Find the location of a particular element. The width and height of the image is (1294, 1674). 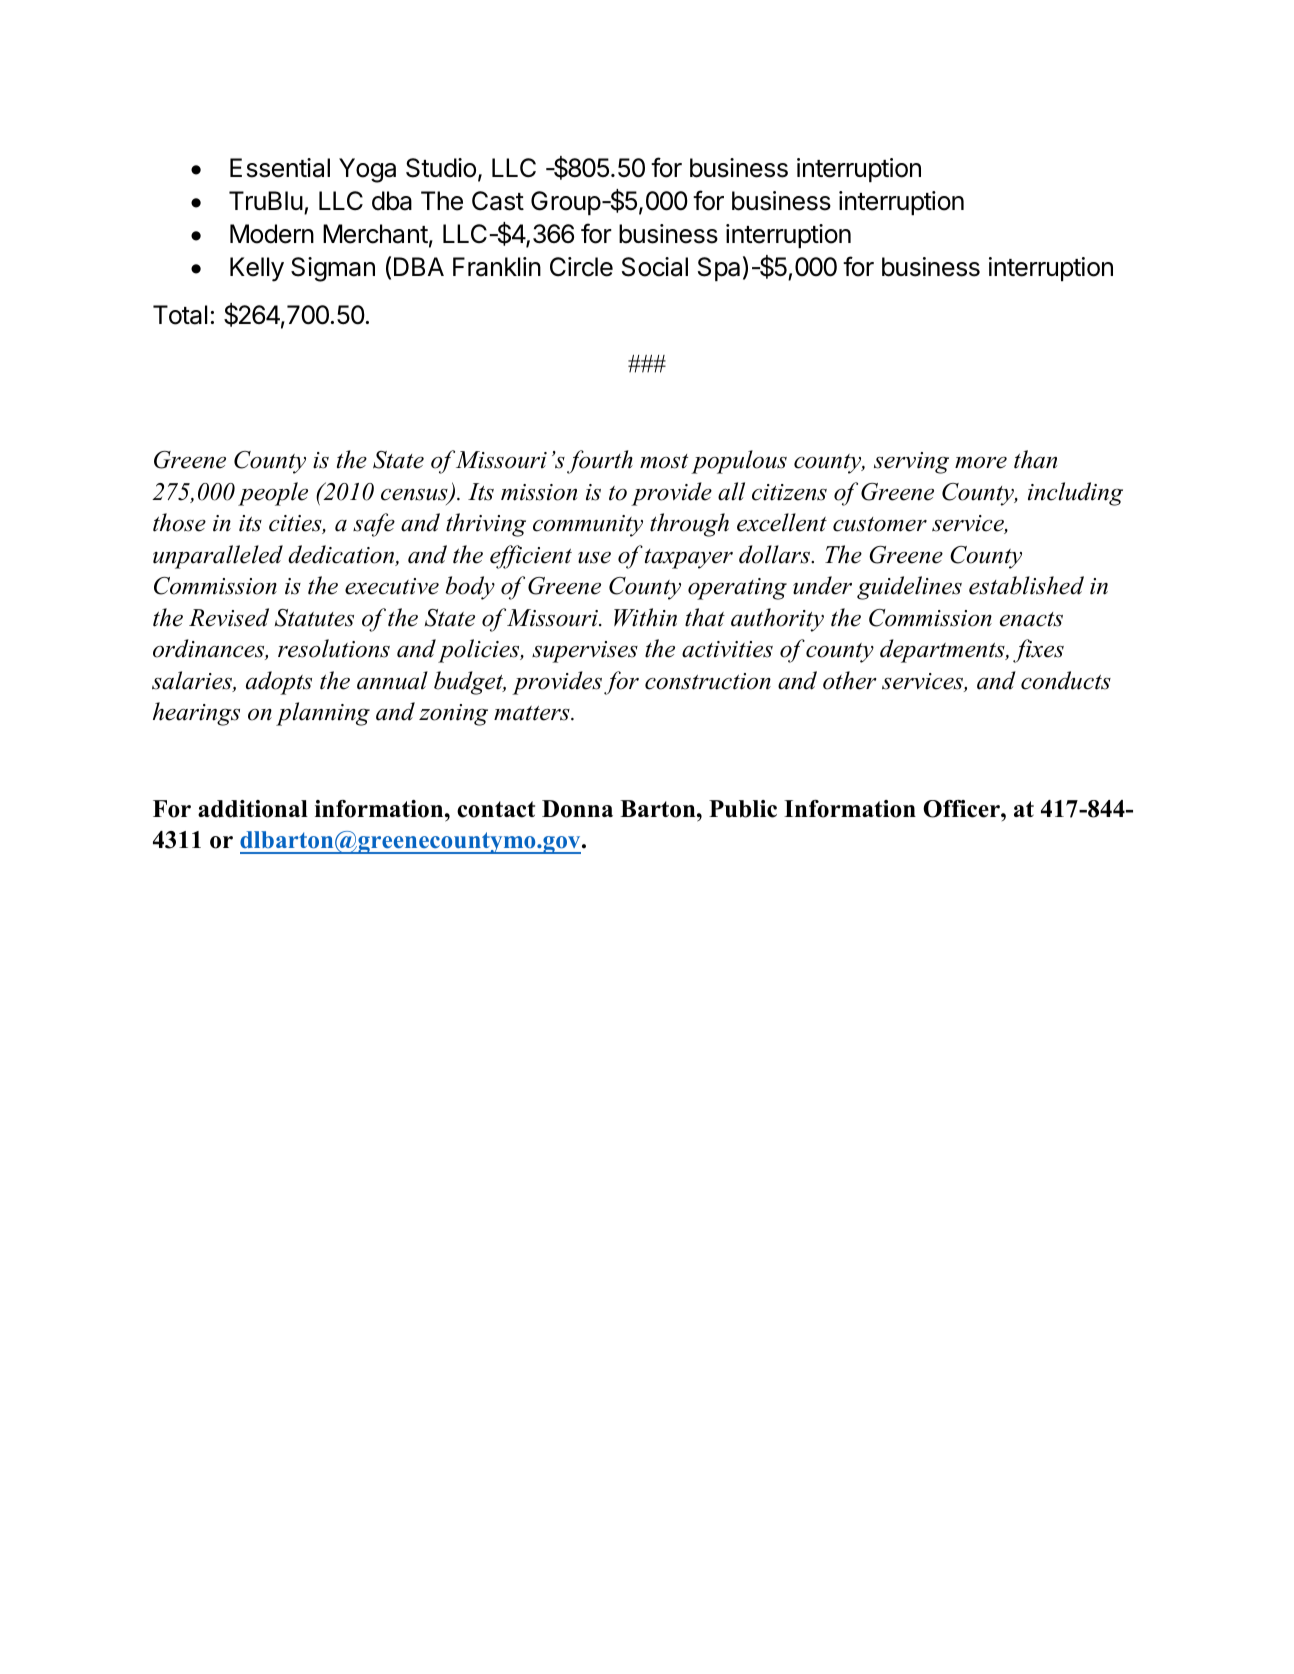

additional is located at coordinates (253, 809).
